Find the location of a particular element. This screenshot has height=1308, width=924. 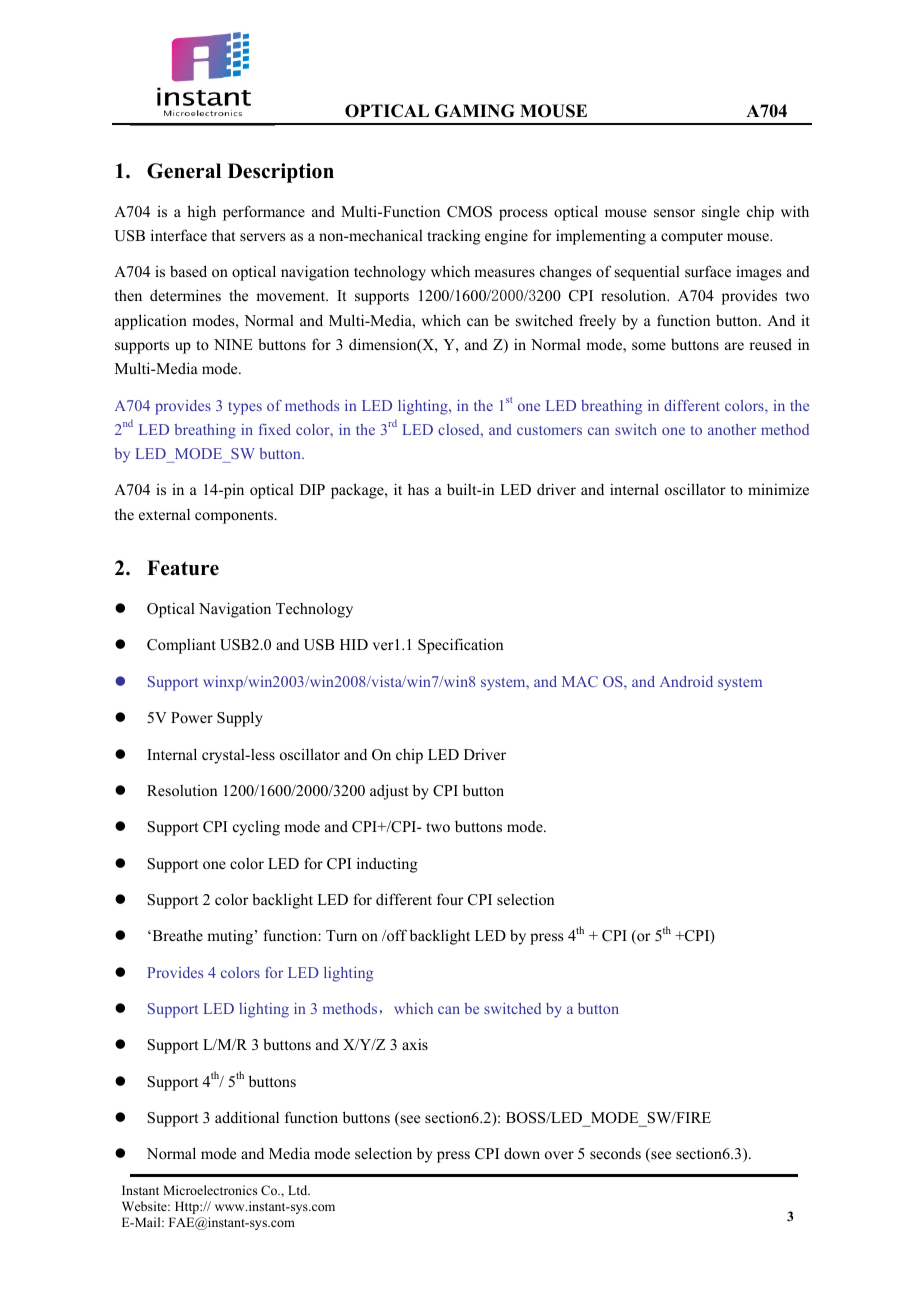

General is located at coordinates (184, 171).
